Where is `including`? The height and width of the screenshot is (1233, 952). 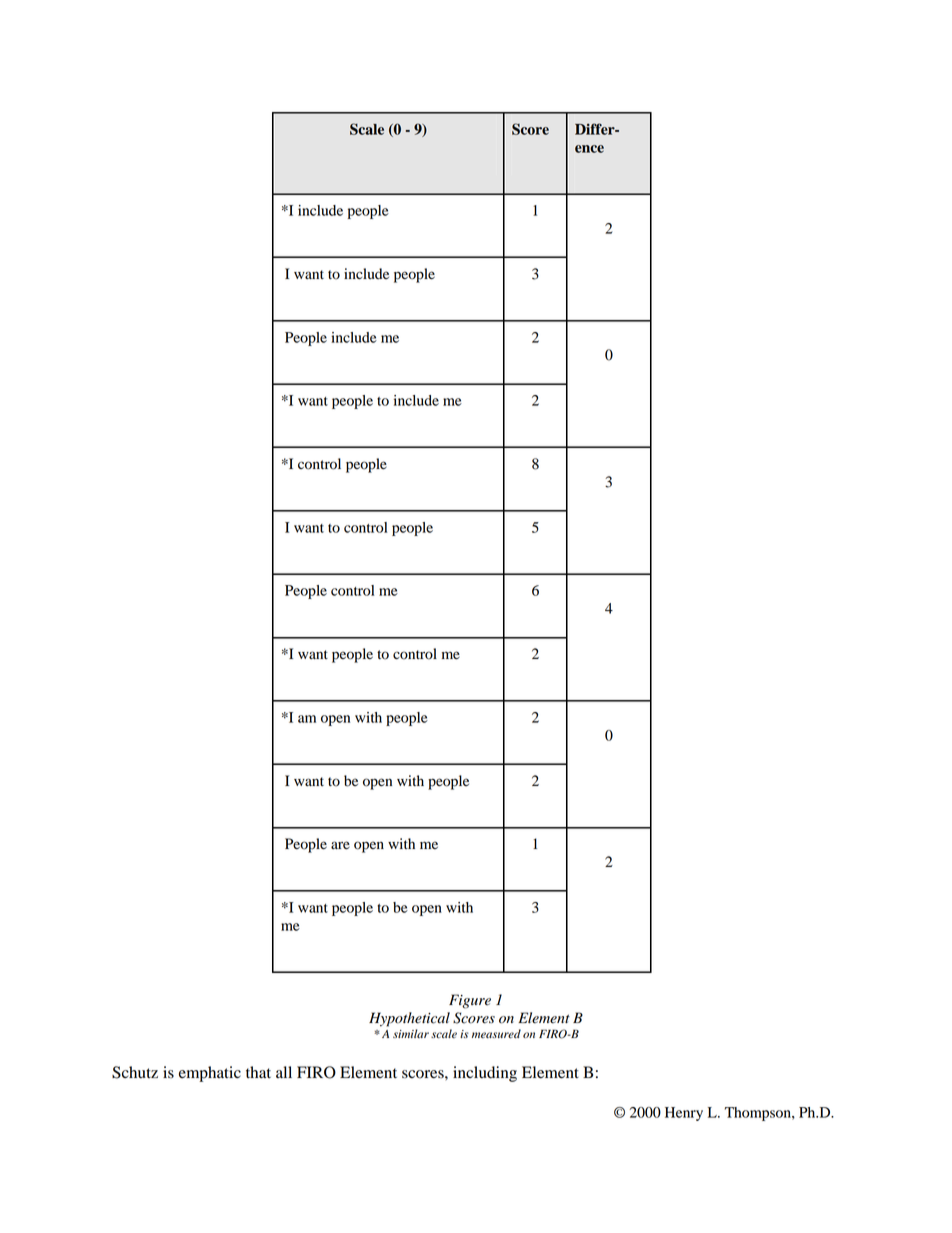
including is located at coordinates (485, 1074).
